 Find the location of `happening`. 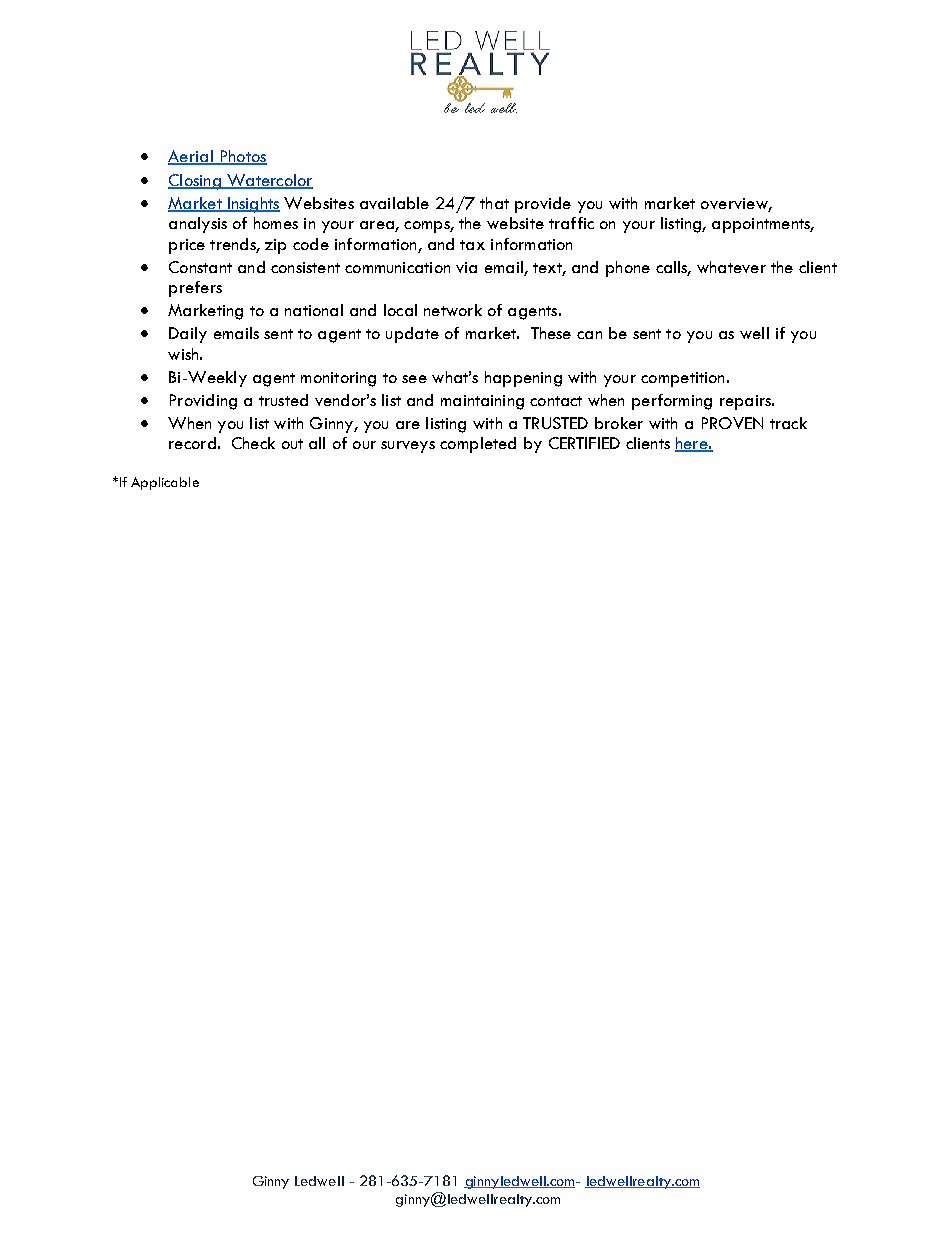

happening is located at coordinates (523, 379).
